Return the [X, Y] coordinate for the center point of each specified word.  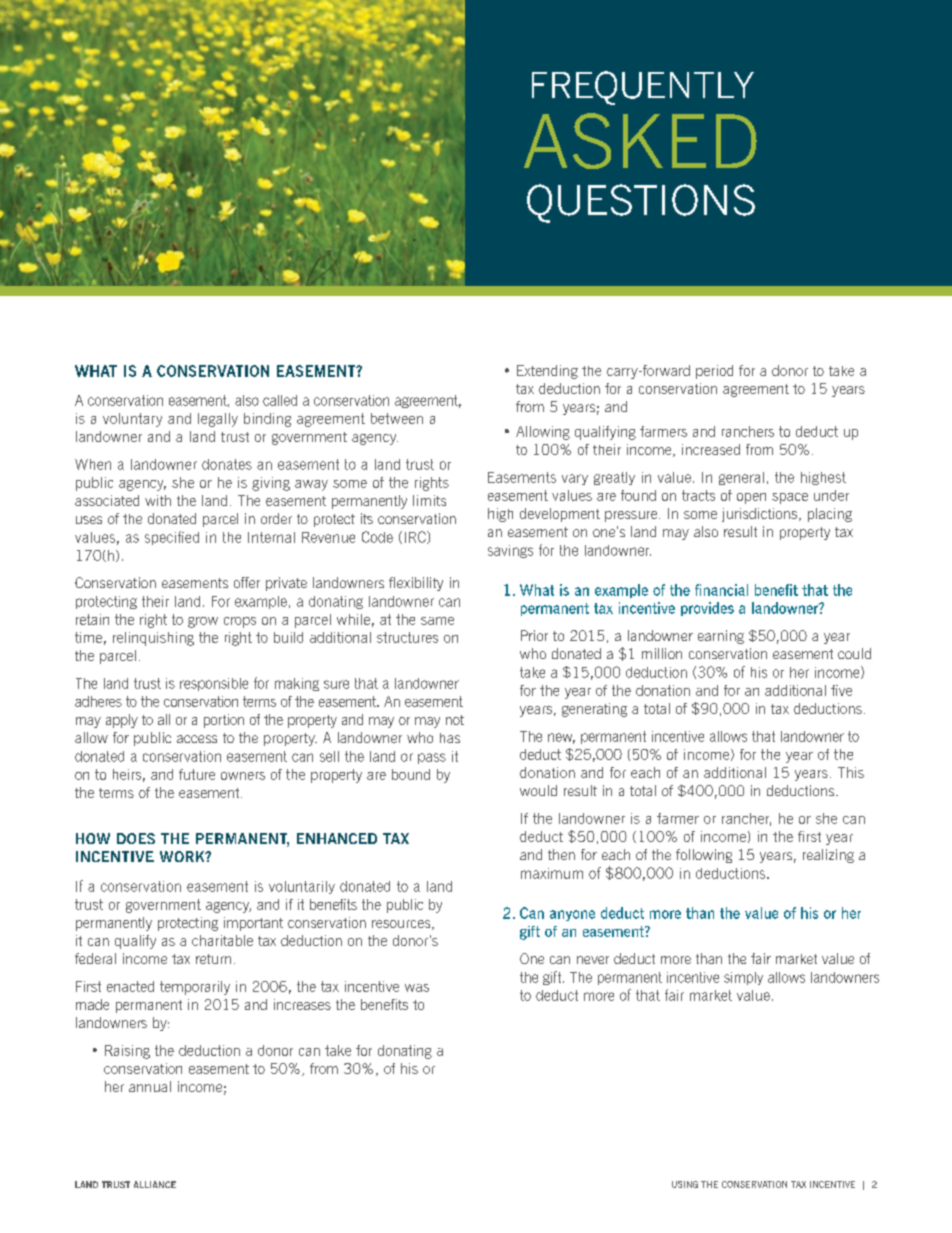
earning [721, 637]
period [714, 372]
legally [218, 420]
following [704, 856]
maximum [552, 873]
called [280, 400]
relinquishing [153, 639]
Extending [547, 372]
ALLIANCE [155, 1184]
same [437, 621]
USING [685, 1184]
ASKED [640, 141]
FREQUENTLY [643, 88]
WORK [183, 856]
